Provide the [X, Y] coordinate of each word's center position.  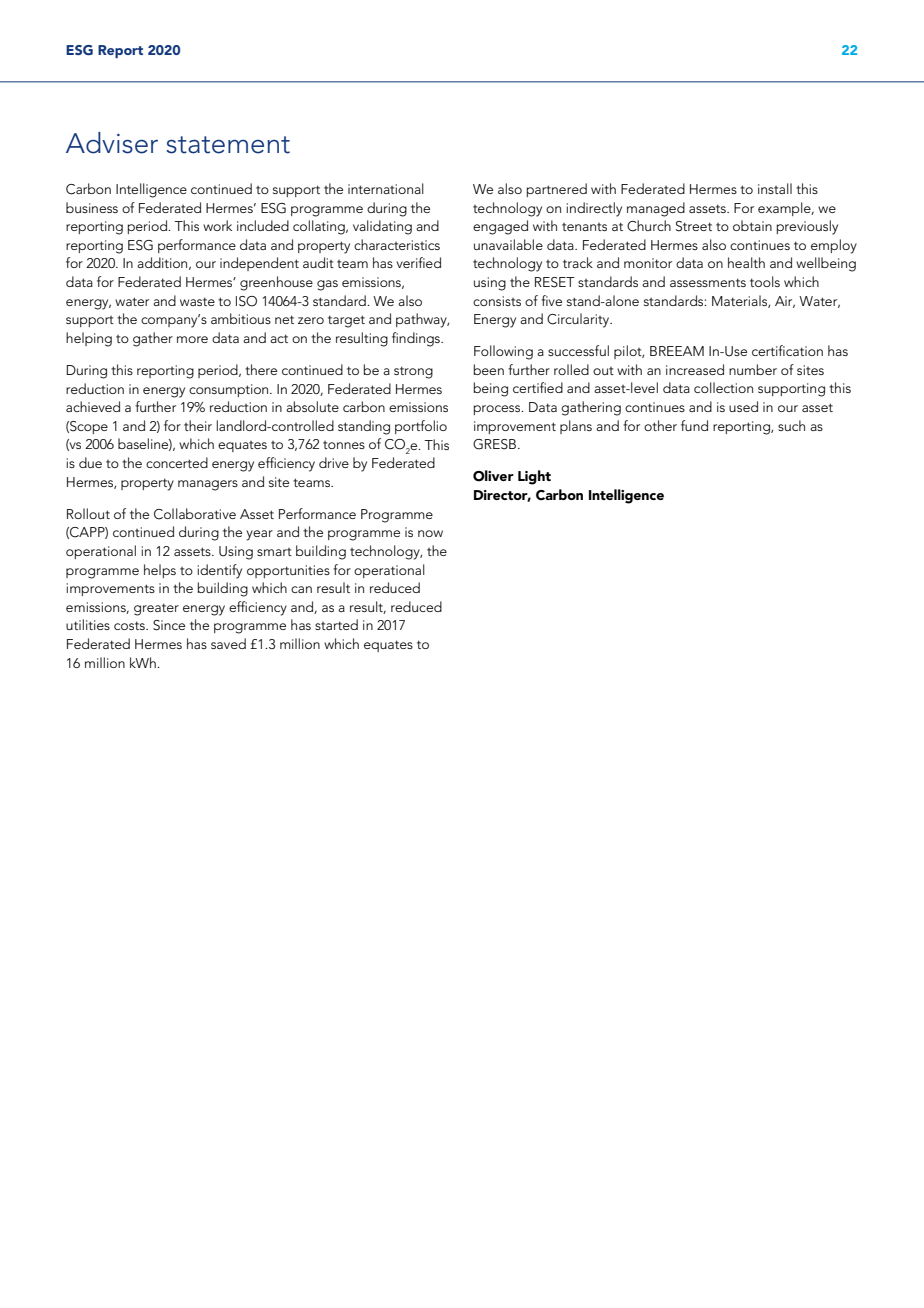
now [430, 533]
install [775, 188]
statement [228, 145]
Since [169, 625]
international [386, 188]
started [336, 624]
